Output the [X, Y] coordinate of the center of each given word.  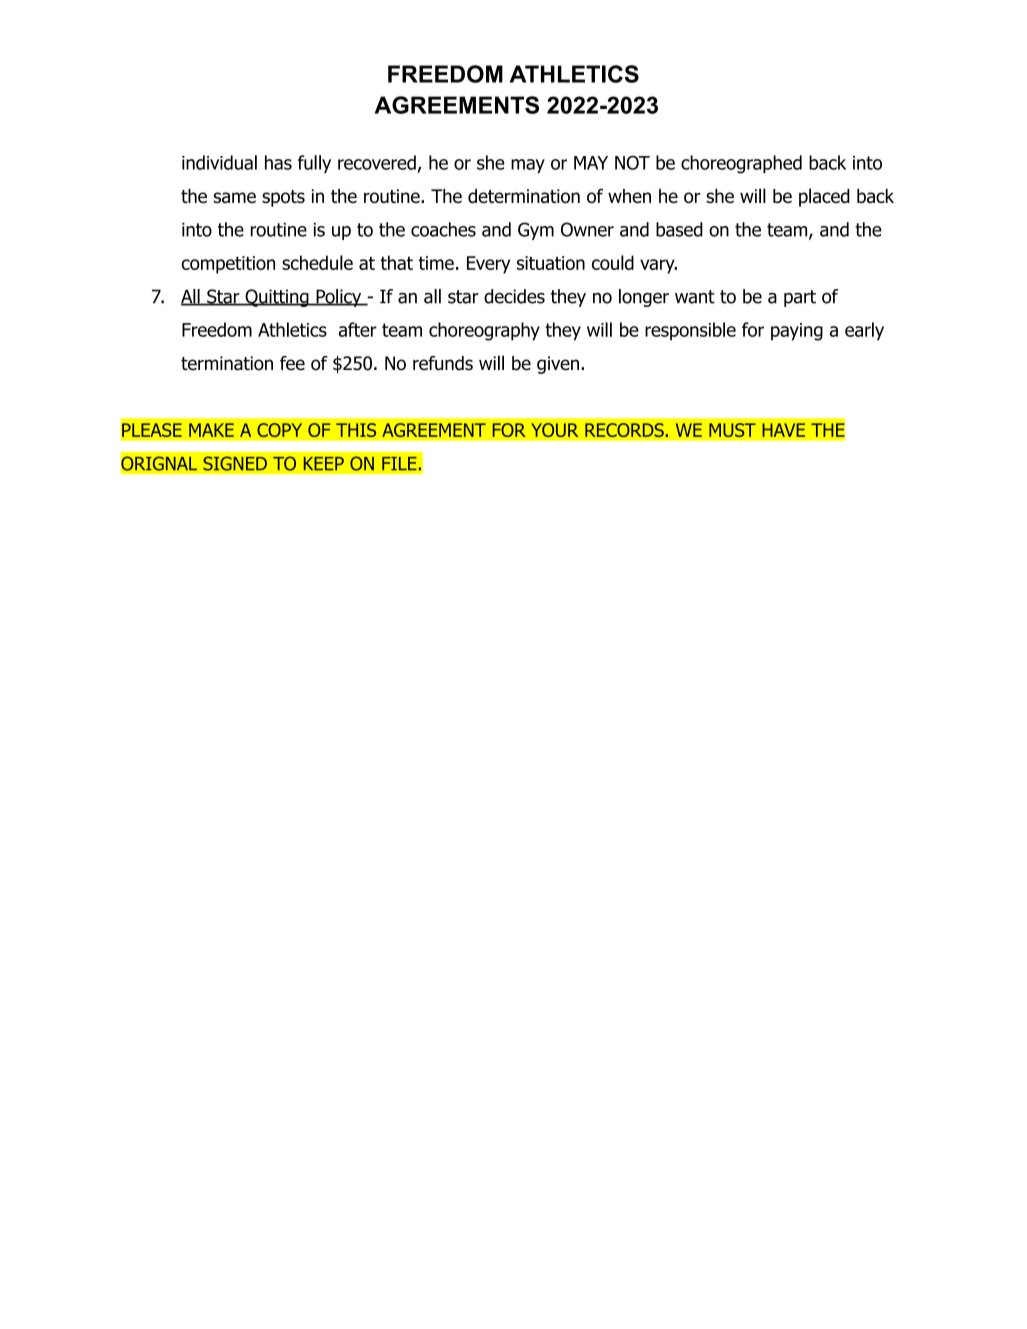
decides [514, 296]
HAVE [783, 430]
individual [219, 162]
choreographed [741, 164]
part [800, 298]
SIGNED [235, 463]
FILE [399, 463]
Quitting [277, 298]
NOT [632, 162]
